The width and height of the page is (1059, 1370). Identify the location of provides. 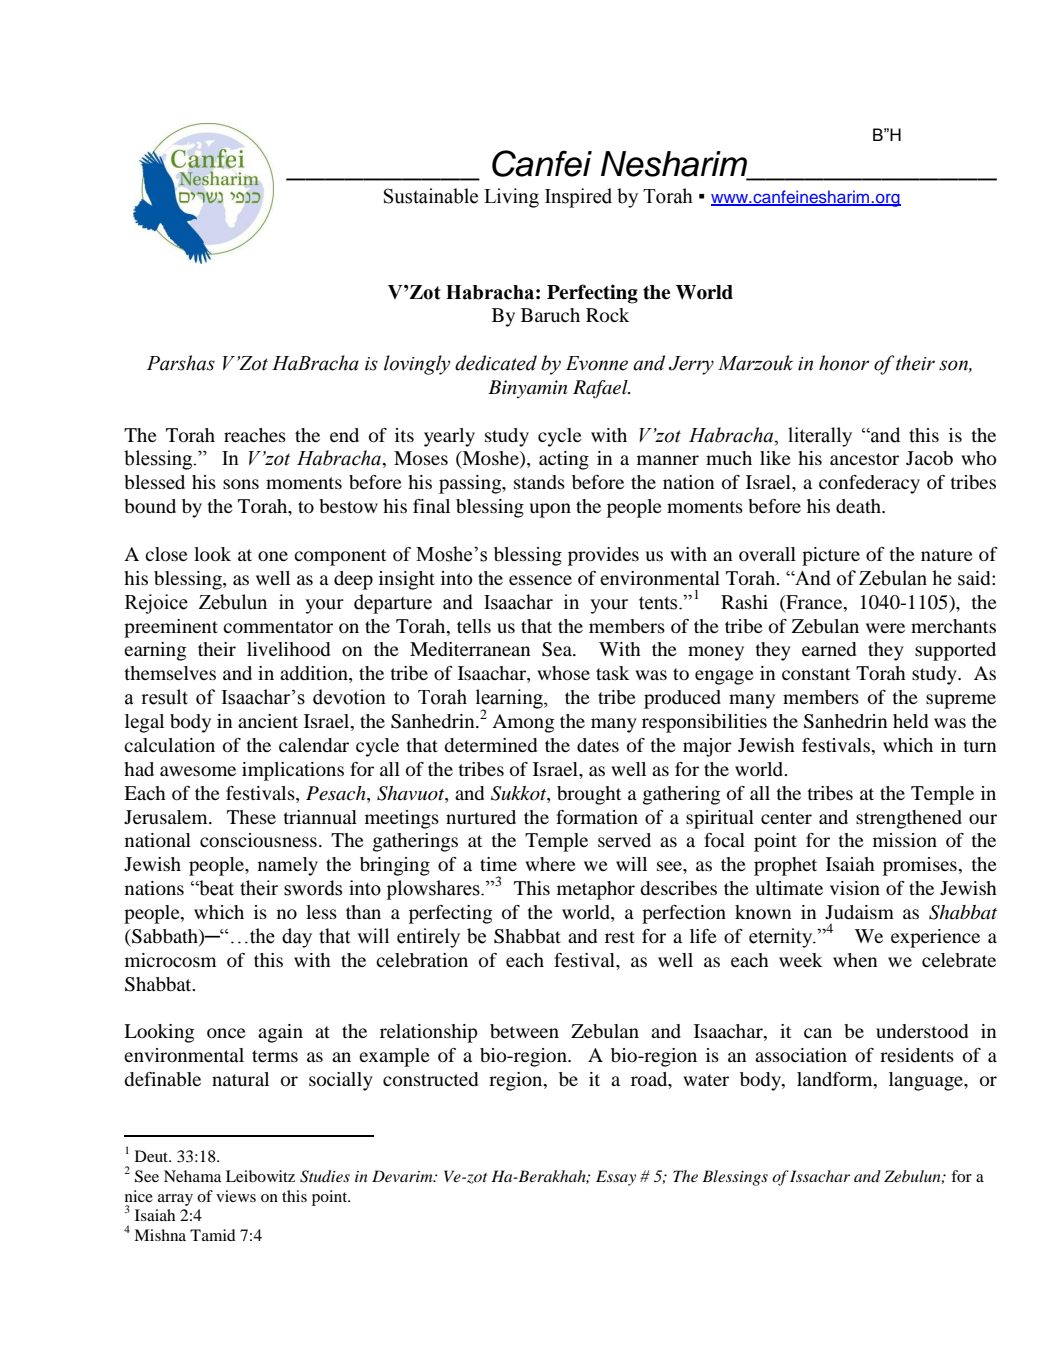
(603, 556).
